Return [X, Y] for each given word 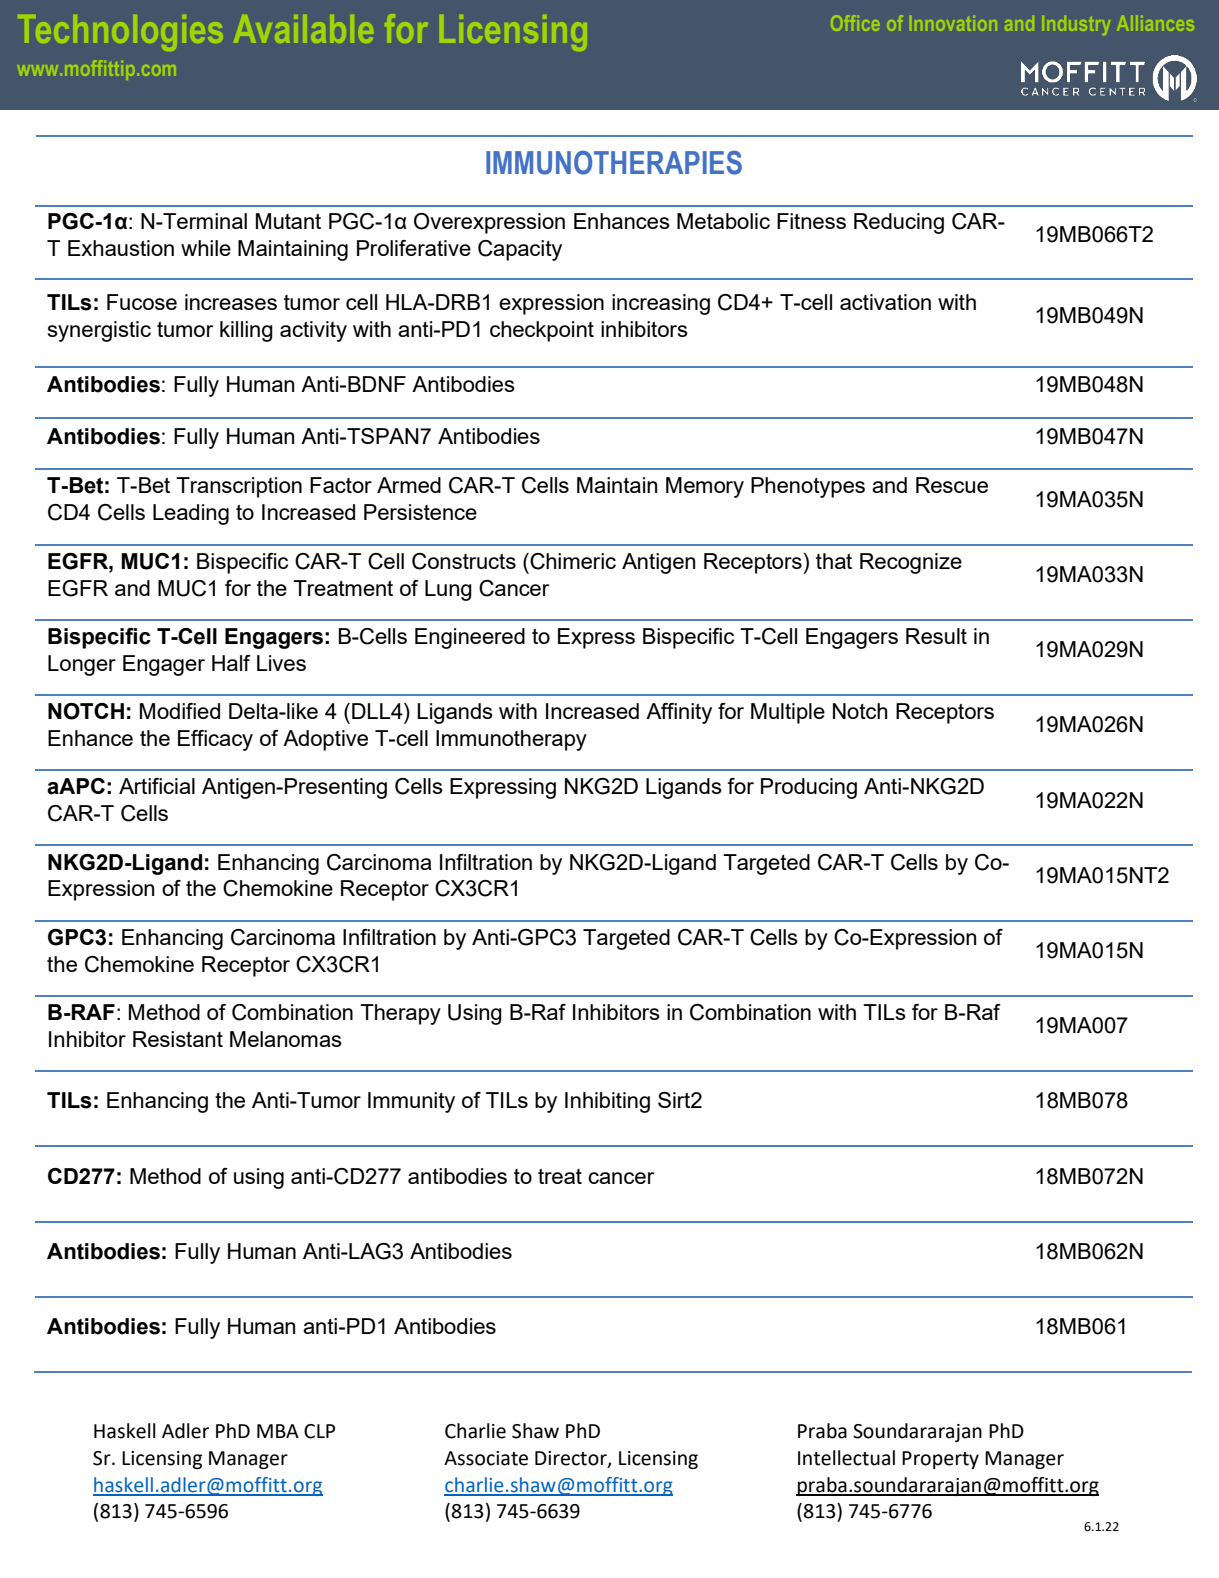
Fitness [811, 221]
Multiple [788, 713]
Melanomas [286, 1039]
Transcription [239, 487]
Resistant [178, 1039]
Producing [809, 788]
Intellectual [846, 1458]
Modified [180, 711]
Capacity [520, 250]
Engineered [470, 638]
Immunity [411, 1102]
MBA [278, 1431]
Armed [409, 485]
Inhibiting [607, 1102]
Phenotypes [808, 487]
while [206, 248]
